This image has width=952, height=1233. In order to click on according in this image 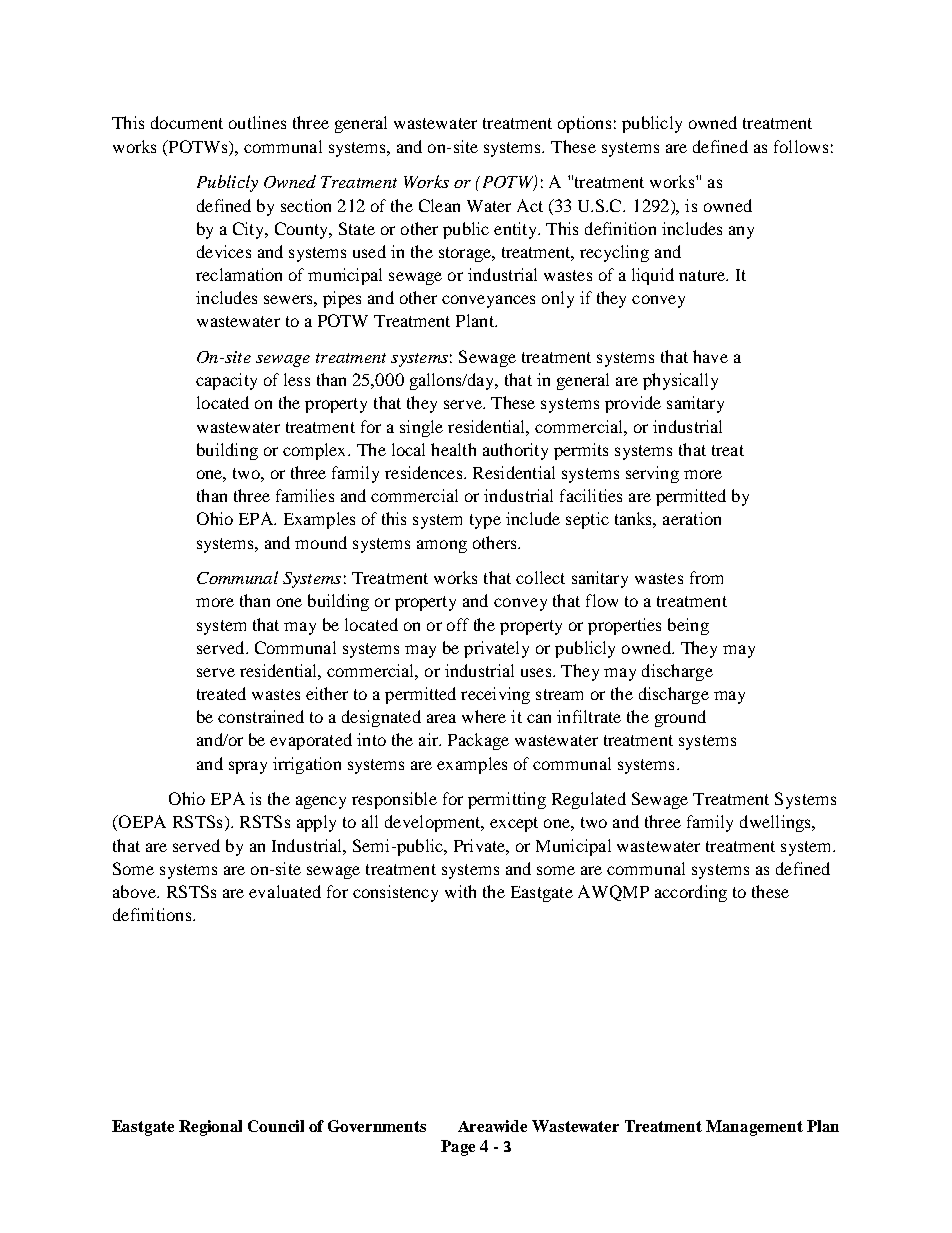, I will do `click(691, 893)`.
